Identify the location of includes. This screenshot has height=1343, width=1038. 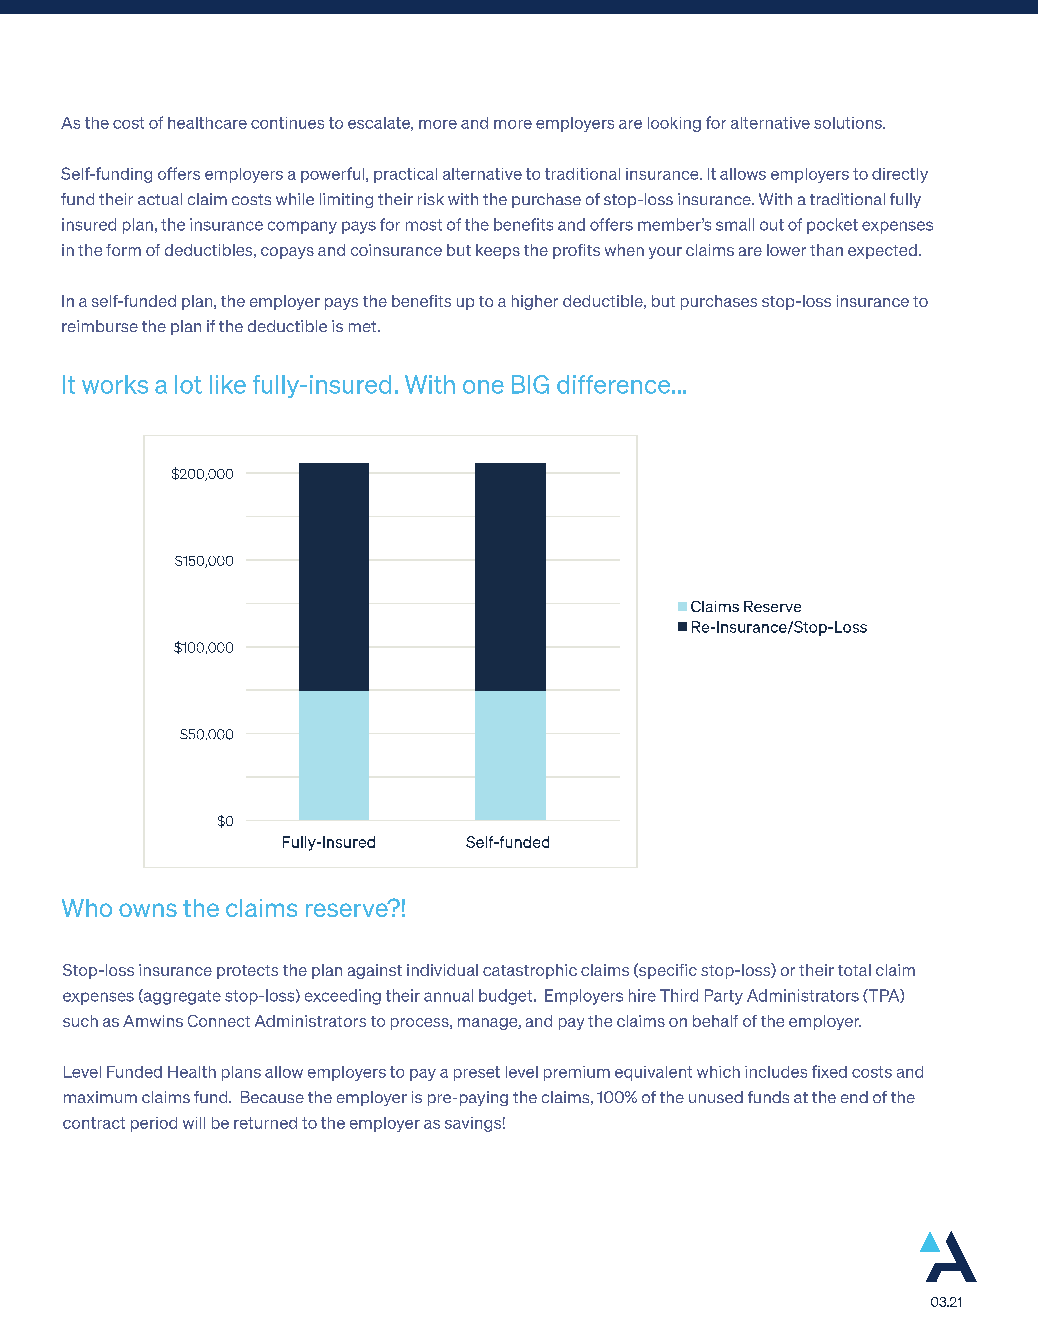
(776, 1072).
